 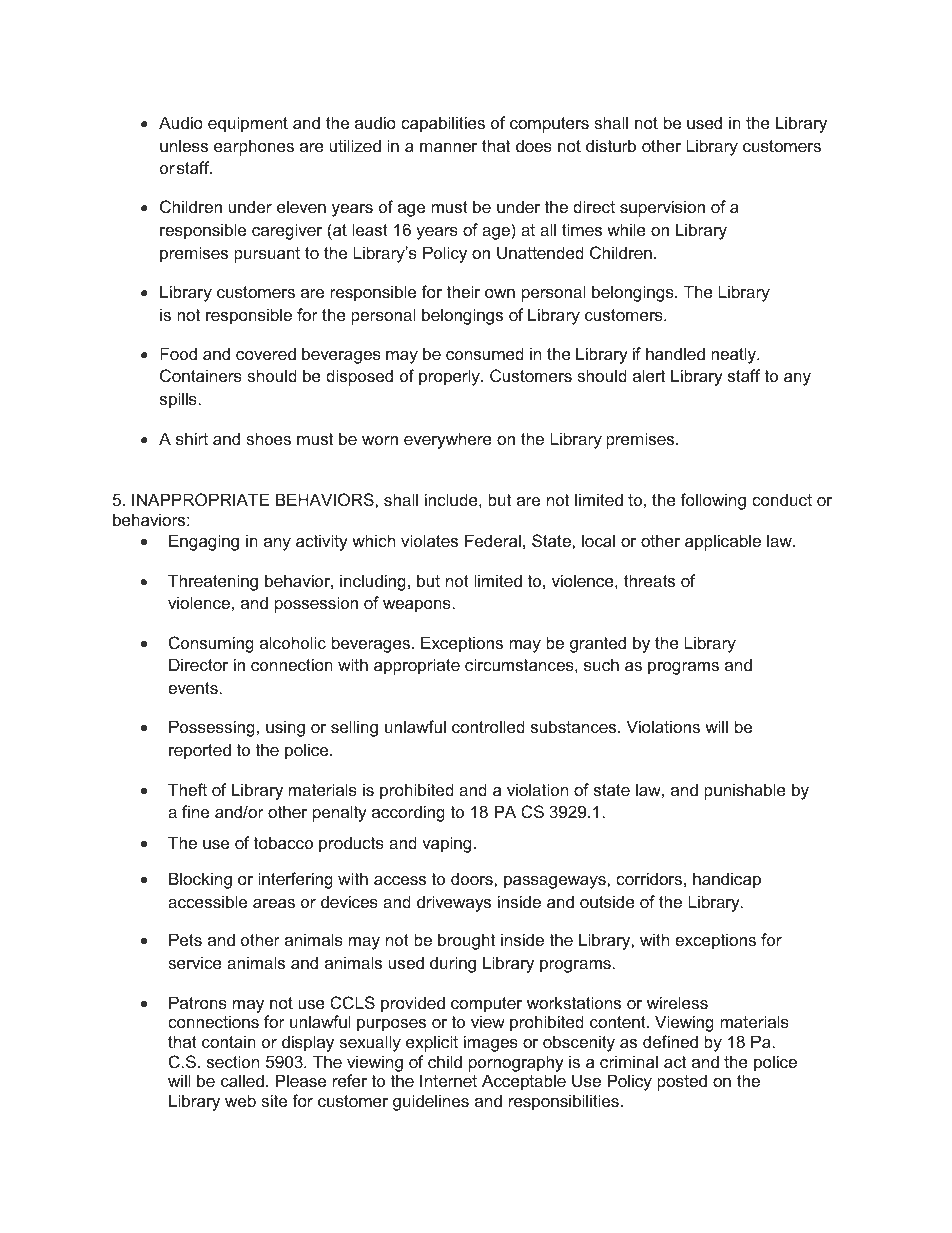 What do you see at coordinates (745, 791) in the document?
I see `punishable` at bounding box center [745, 791].
